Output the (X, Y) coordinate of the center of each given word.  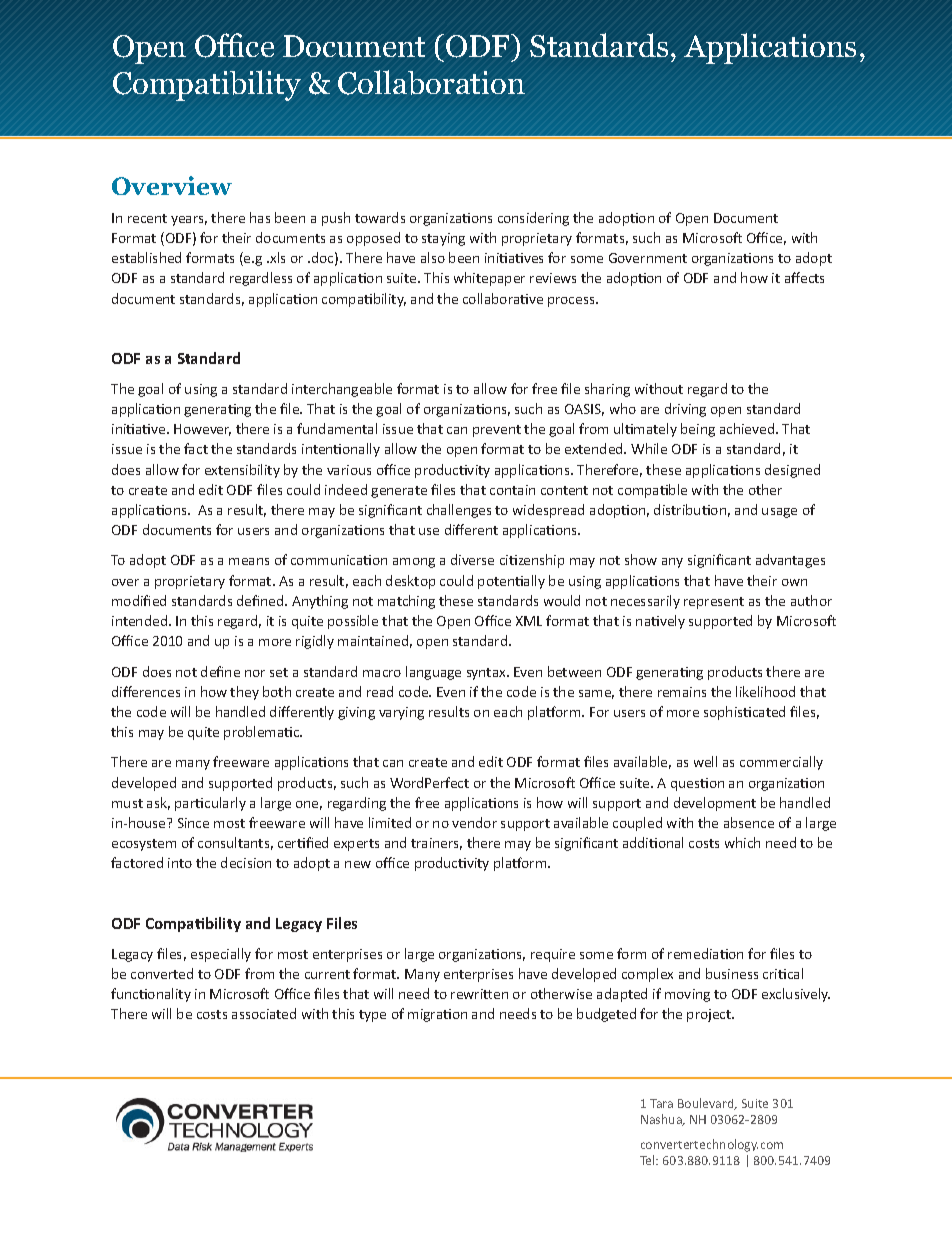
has (260, 217)
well (705, 761)
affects (804, 277)
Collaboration (431, 82)
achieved (748, 428)
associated (264, 1013)
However (202, 430)
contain (512, 490)
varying (401, 713)
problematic (263, 733)
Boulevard (707, 1104)
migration (437, 1015)
